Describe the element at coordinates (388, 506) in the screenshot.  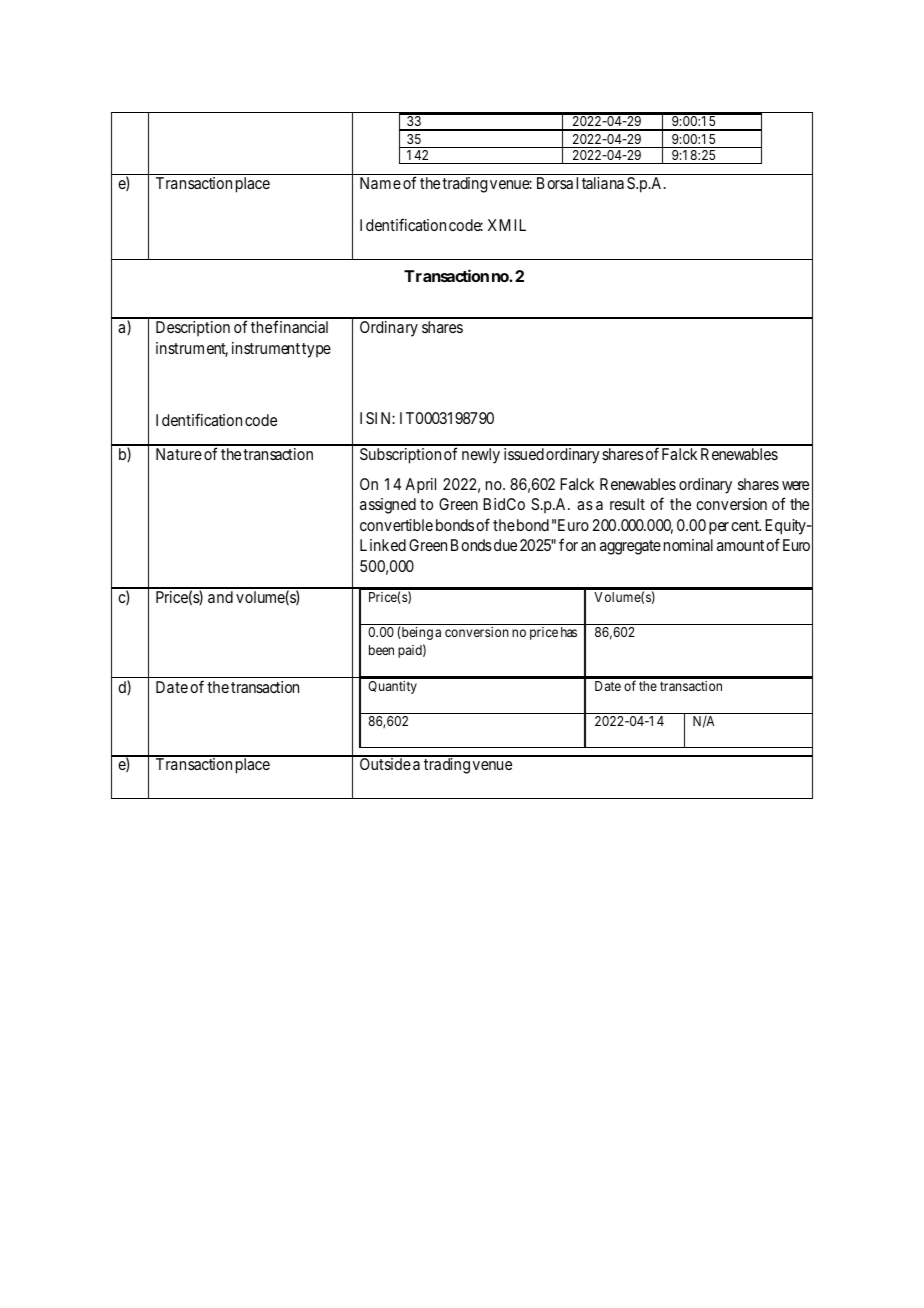
I see `assigned` at that location.
